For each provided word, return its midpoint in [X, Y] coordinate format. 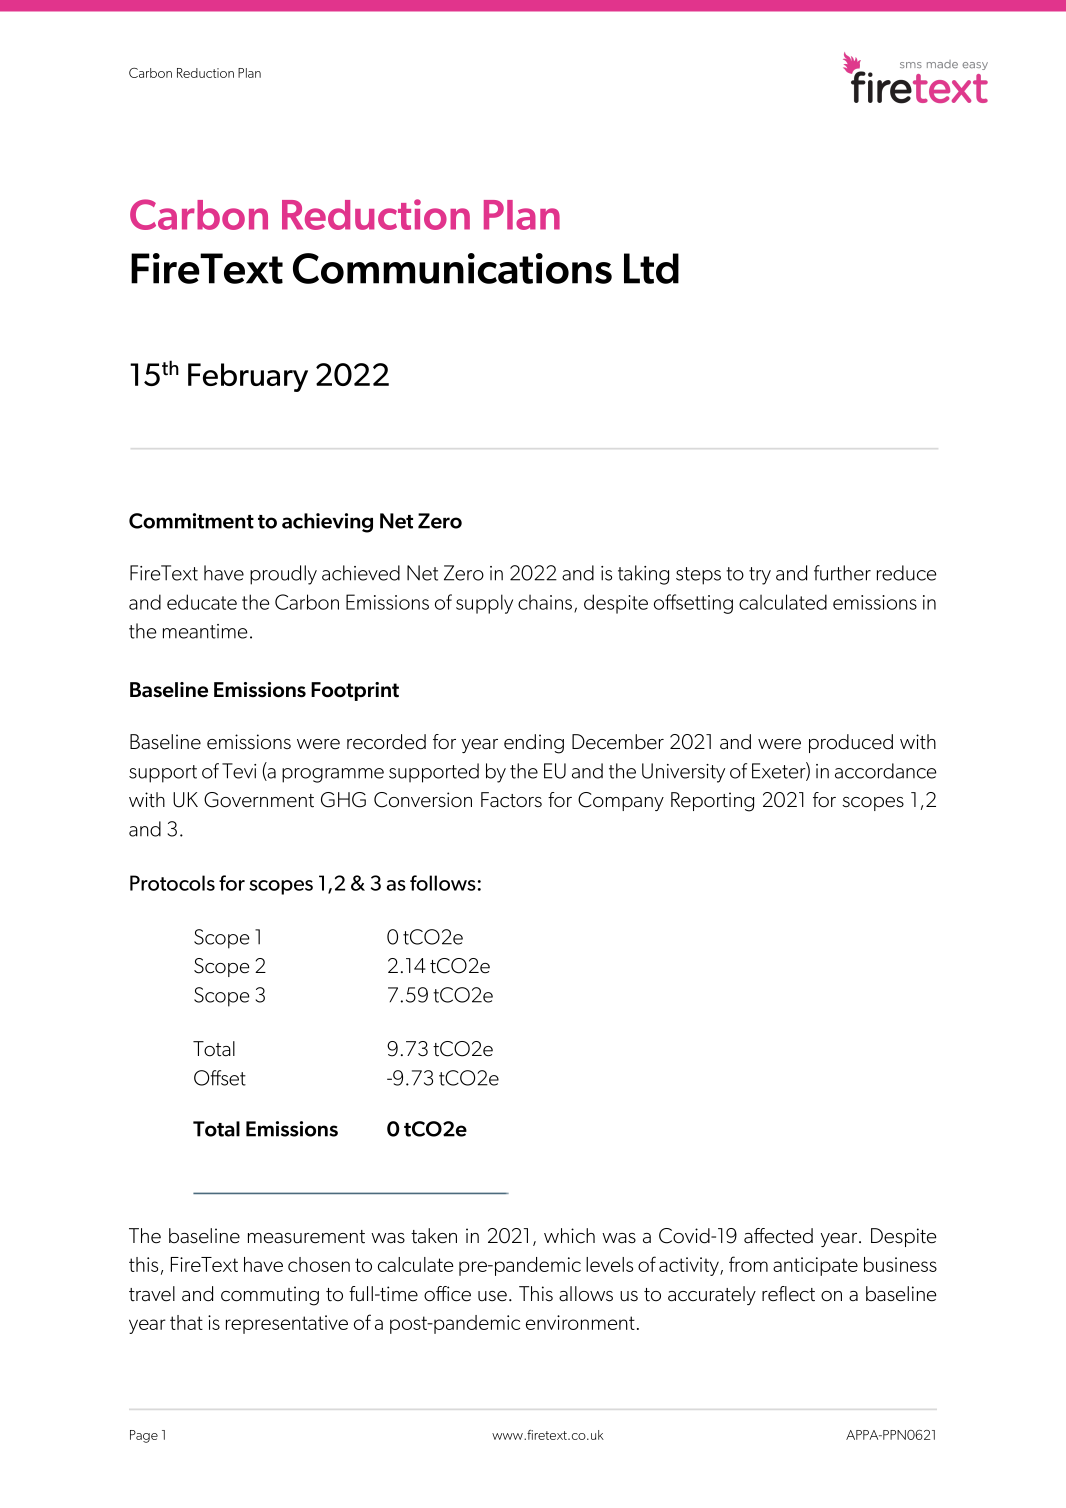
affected [778, 1236]
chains [546, 603]
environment [580, 1322]
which [569, 1236]
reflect [788, 1294]
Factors [511, 800]
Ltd [651, 268]
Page [144, 1436]
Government [259, 800]
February [248, 377]
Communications [452, 268]
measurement [306, 1237]
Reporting [712, 802]
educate [202, 602]
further [842, 573]
